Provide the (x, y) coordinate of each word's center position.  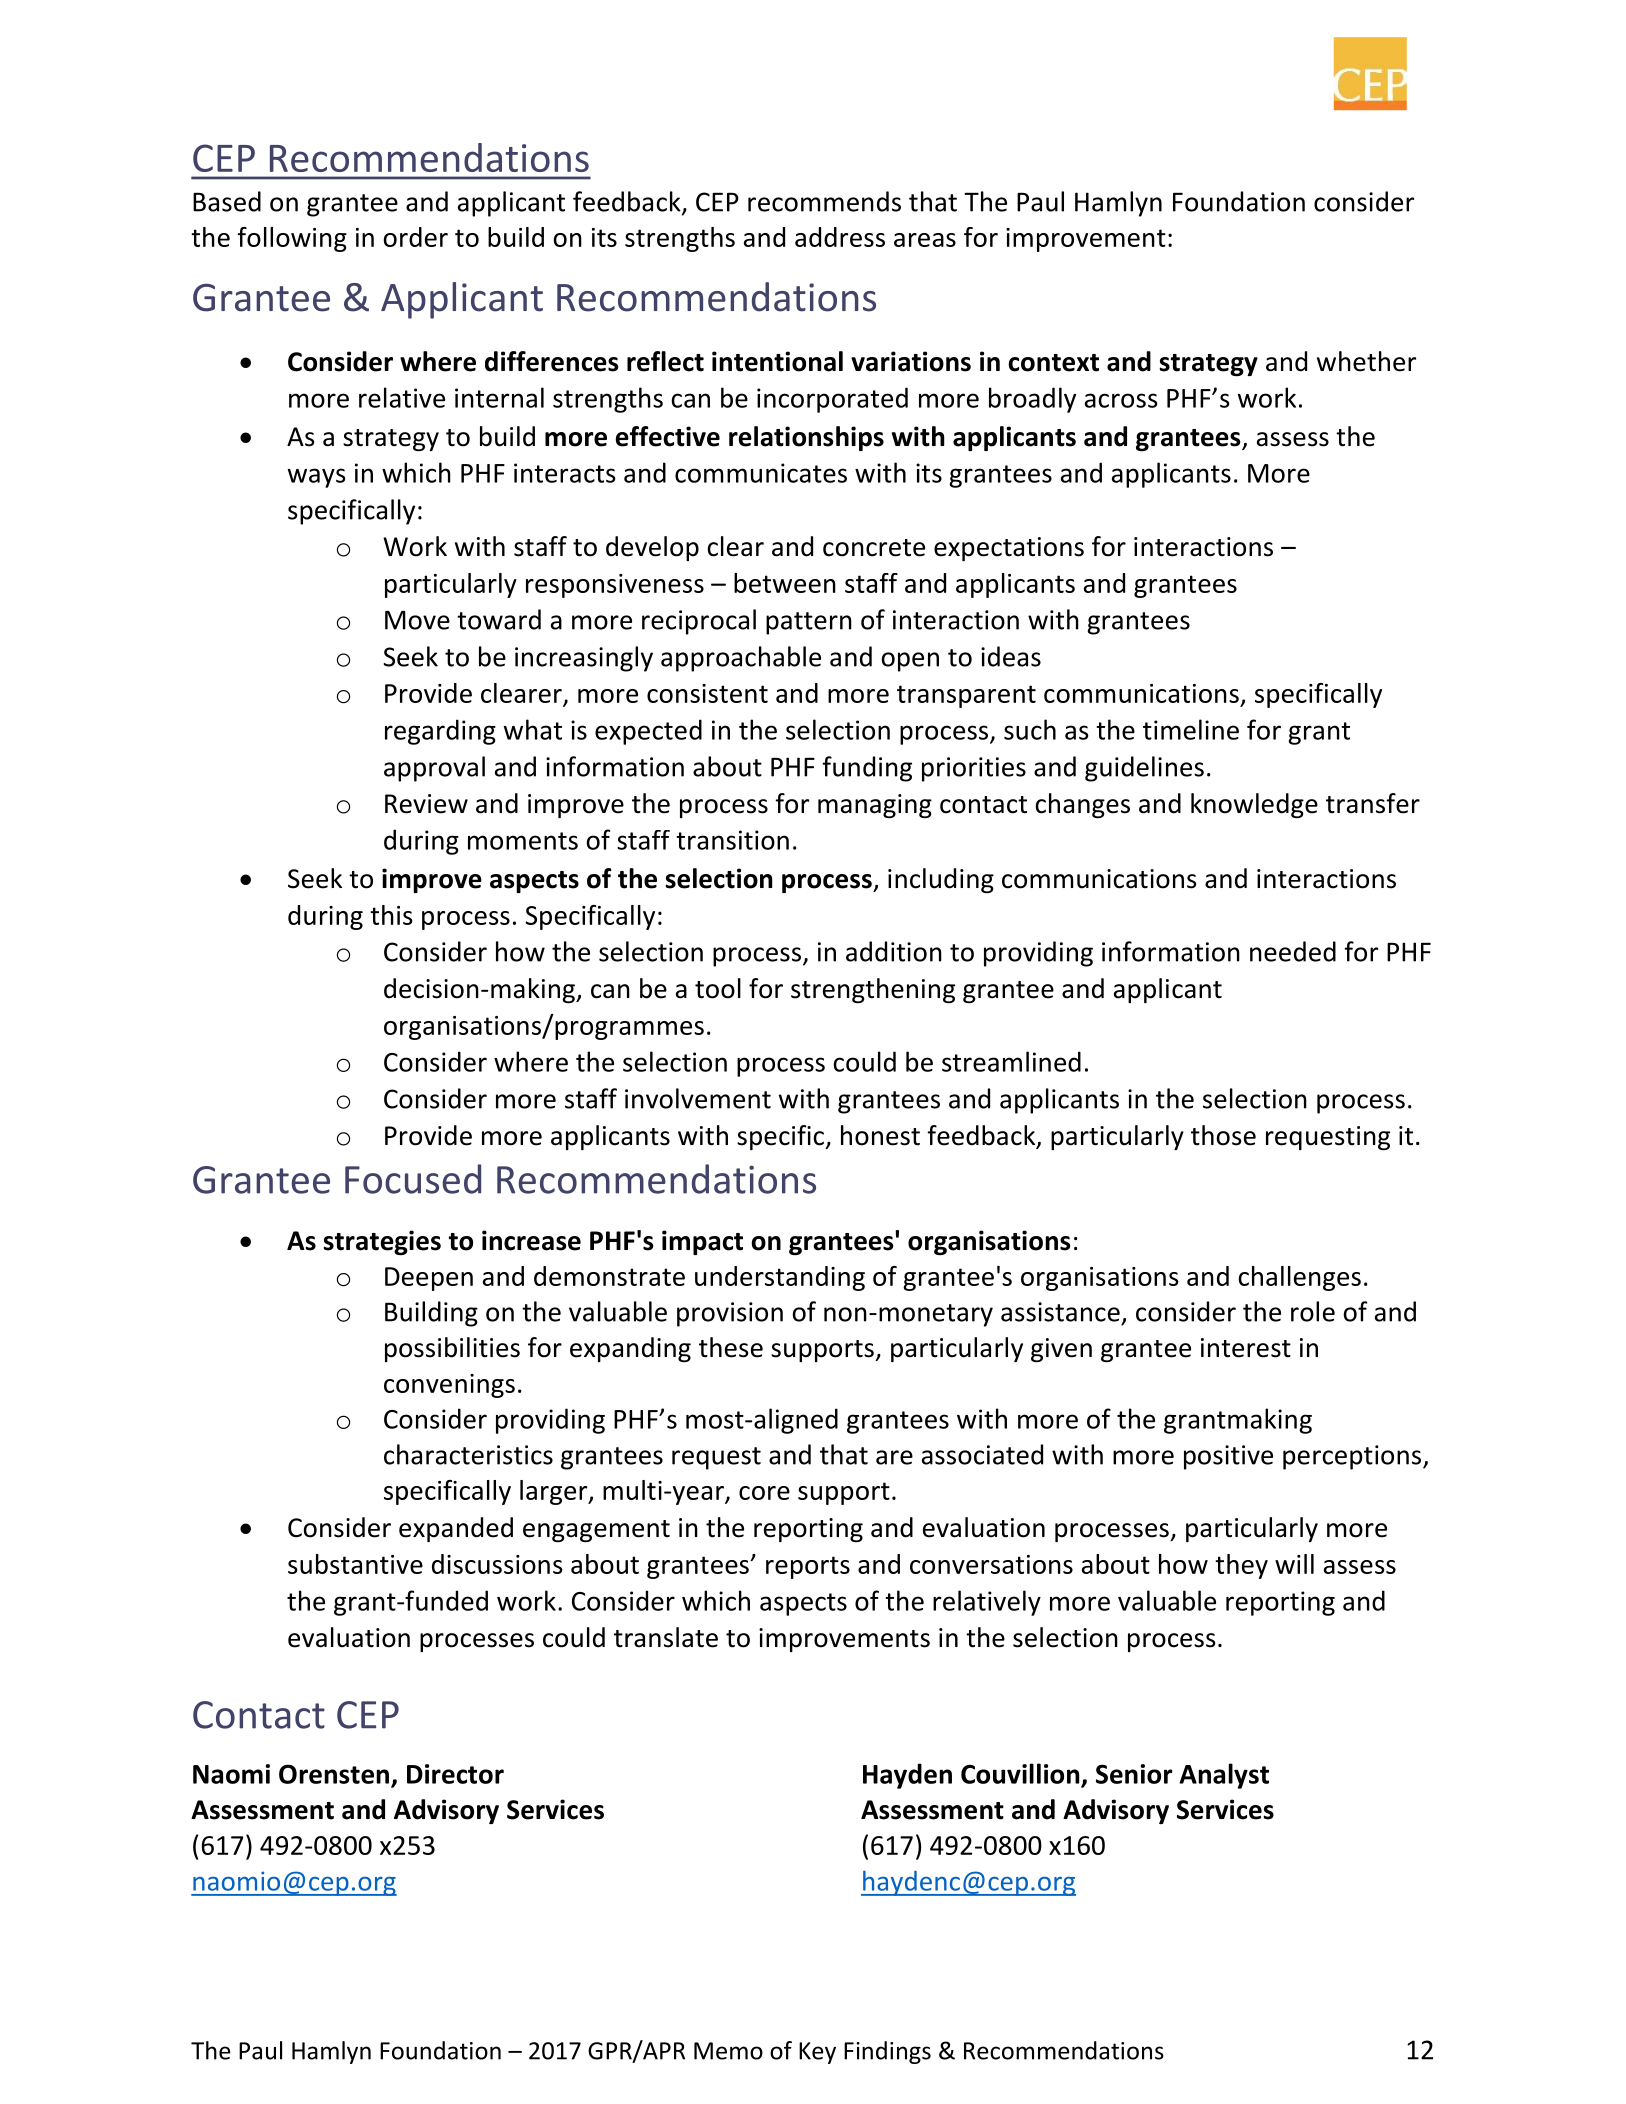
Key (817, 2053)
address (840, 237)
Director (455, 1774)
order (415, 237)
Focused (413, 1179)
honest (880, 1135)
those (1223, 1135)
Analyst (1224, 1776)
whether (1366, 361)
